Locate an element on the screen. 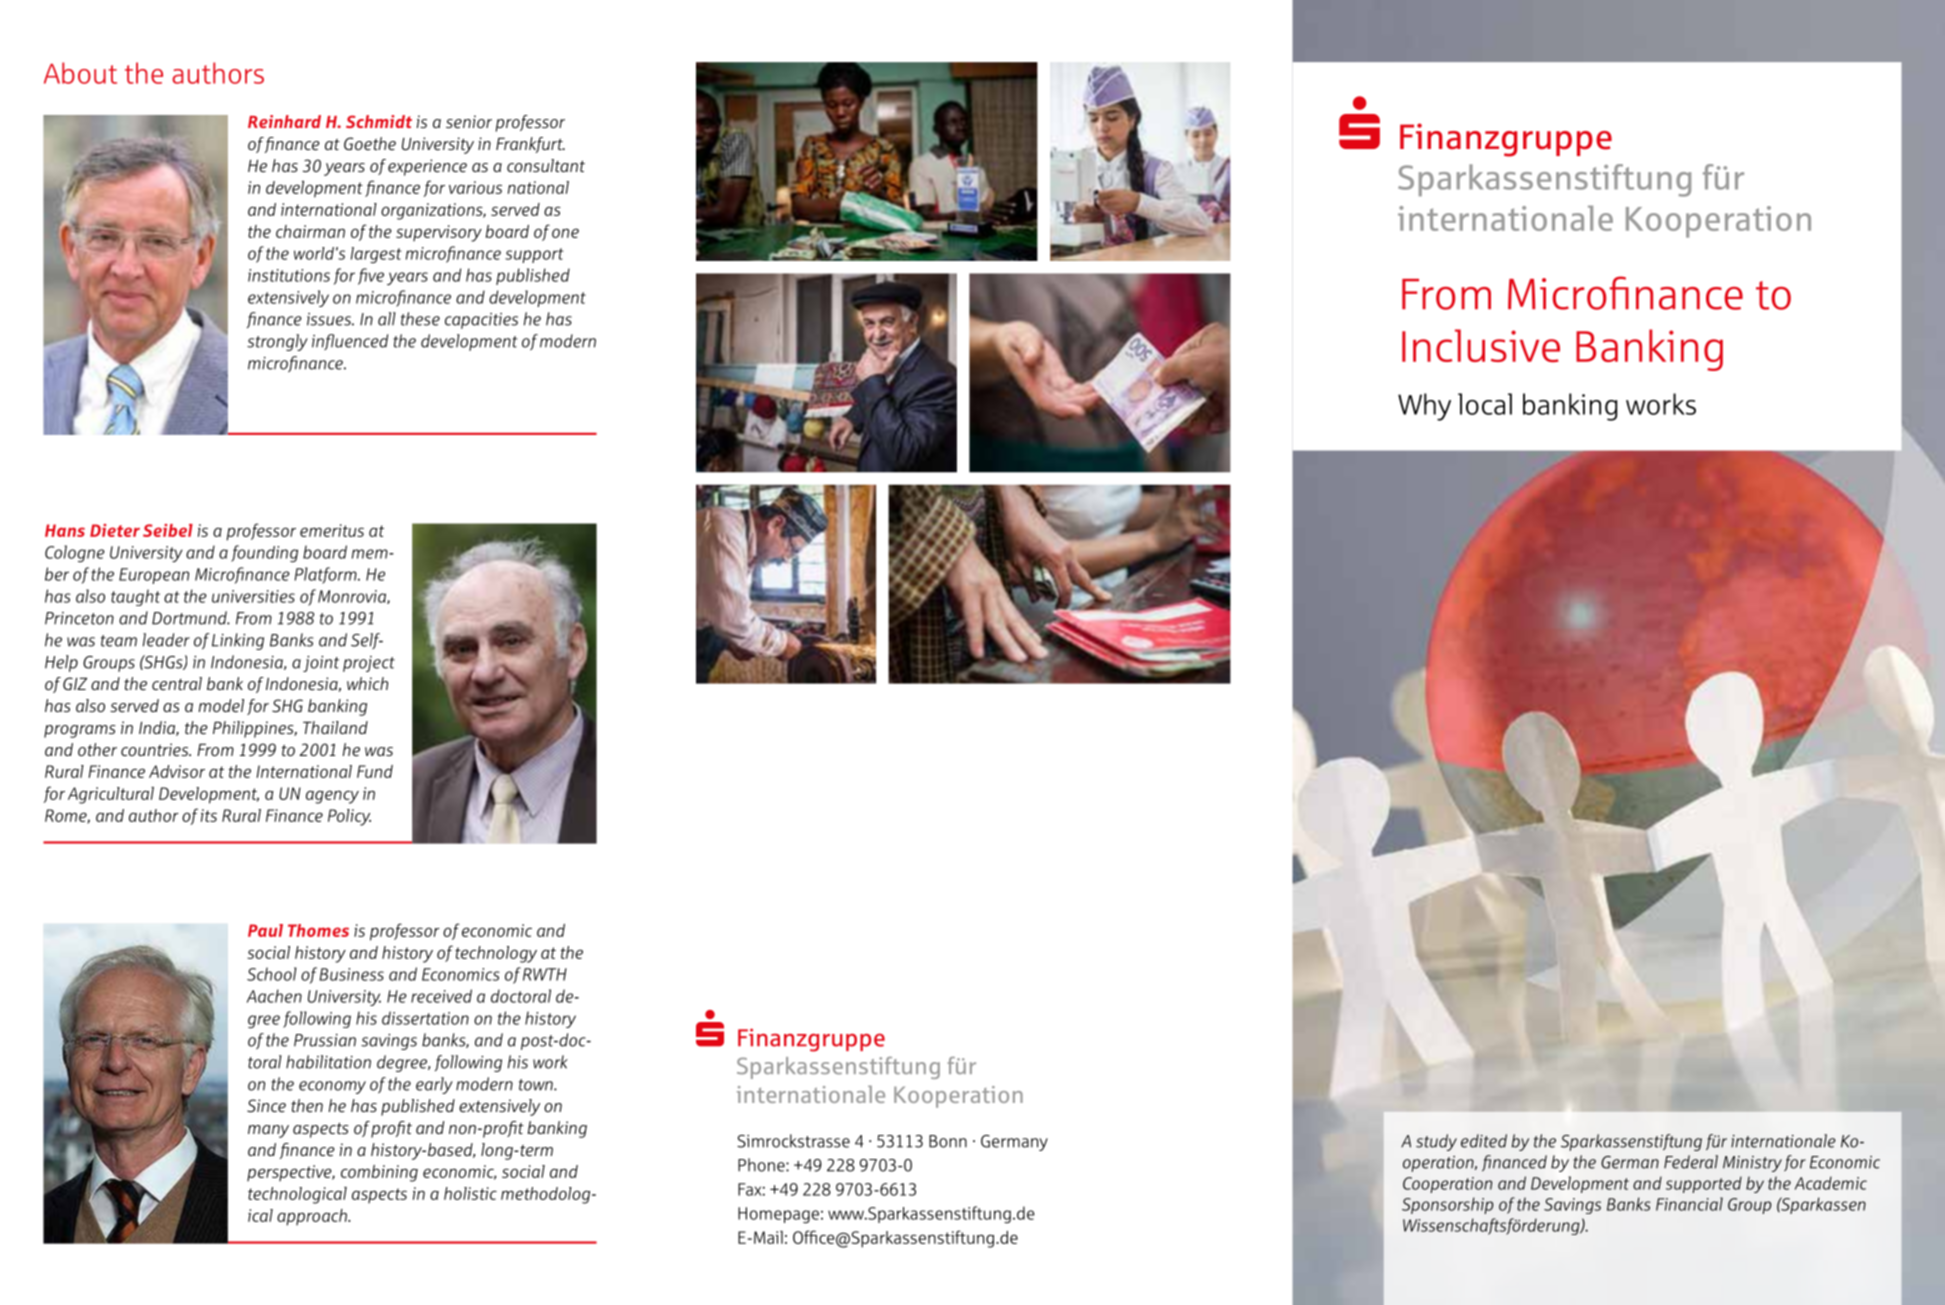 Image resolution: width=1945 pixels, height=1305 pixels. Bonn is located at coordinates (948, 1141).
